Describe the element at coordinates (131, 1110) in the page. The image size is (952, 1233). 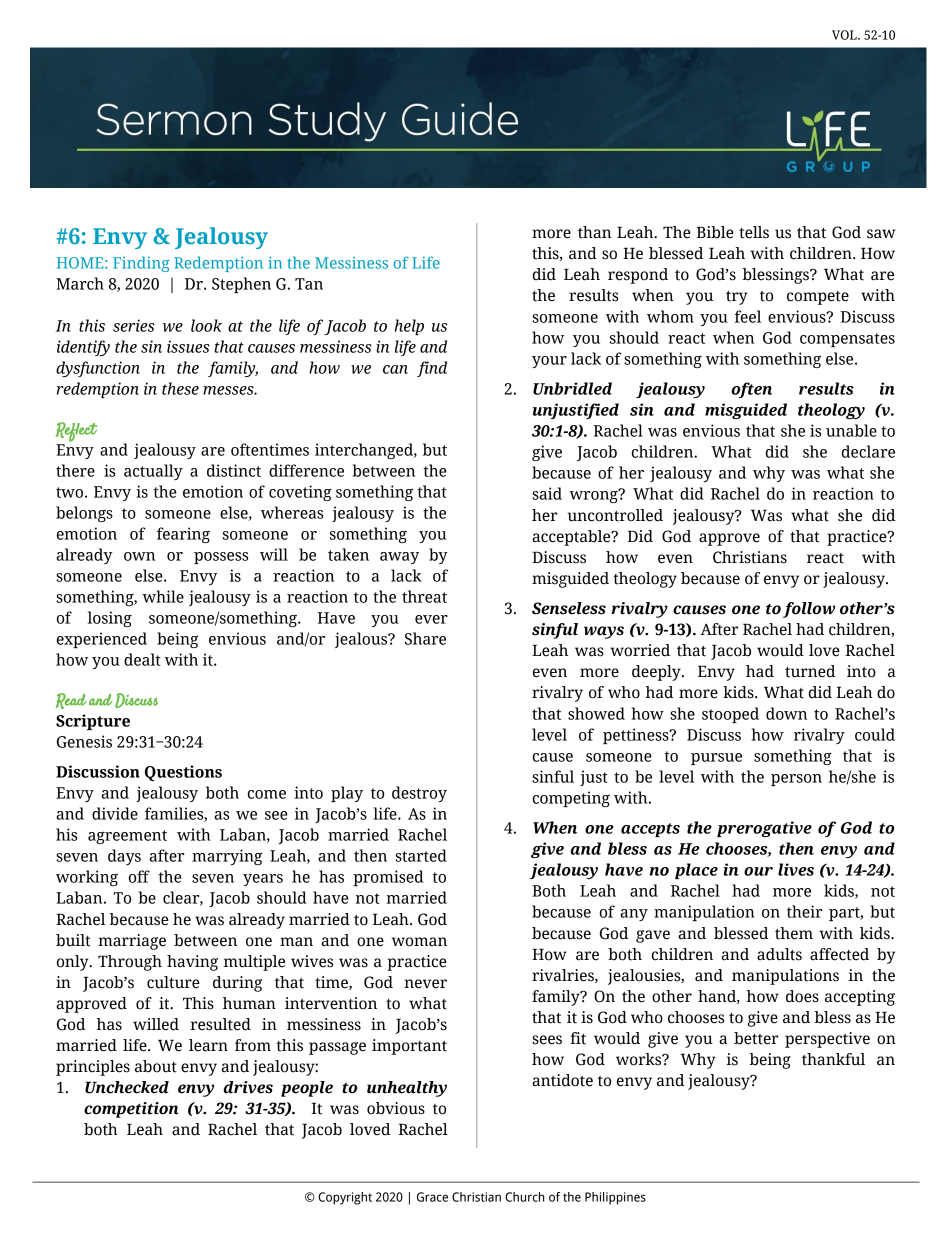
I see `competition` at that location.
